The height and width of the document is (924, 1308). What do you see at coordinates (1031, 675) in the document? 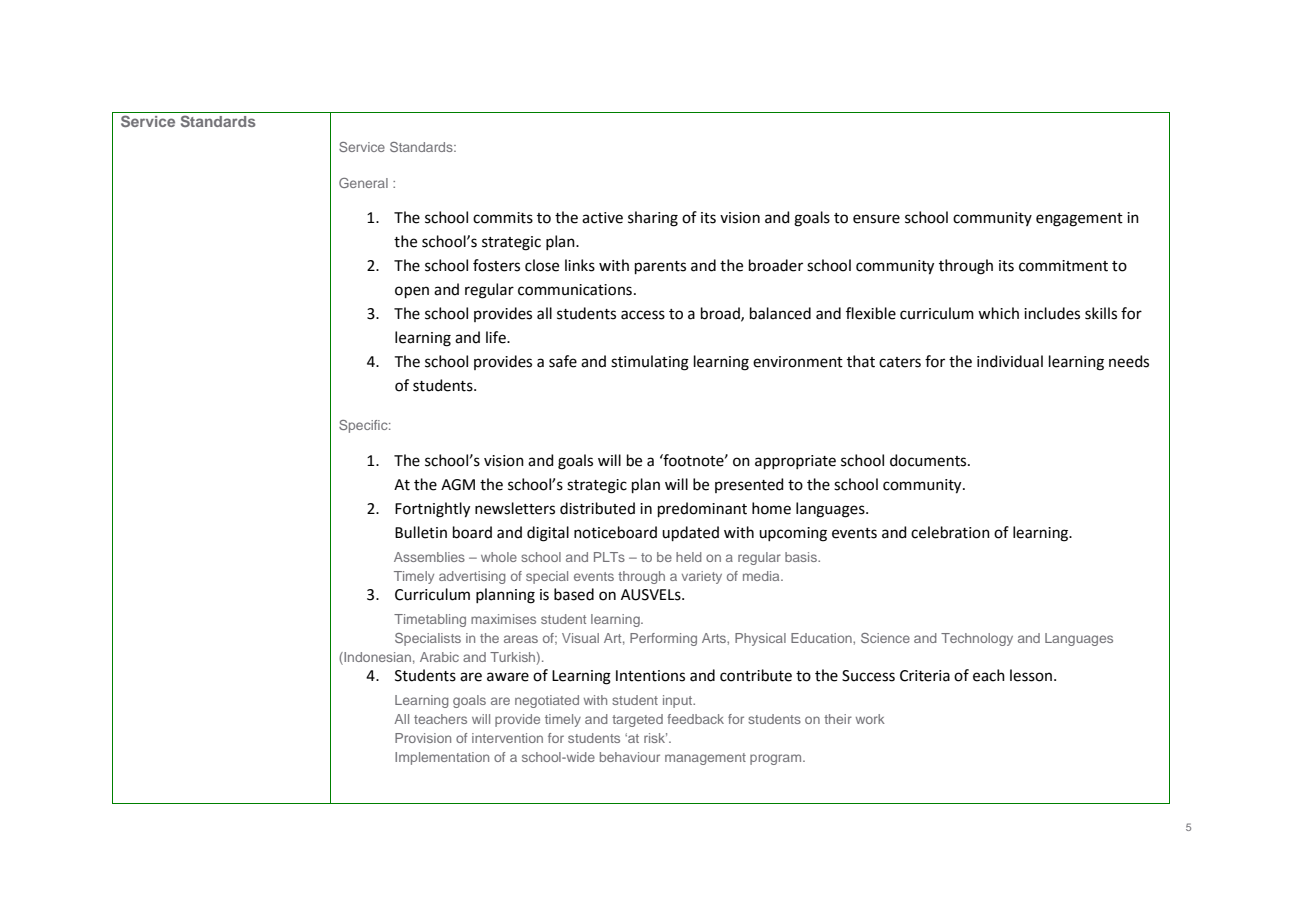
I see `lesson` at bounding box center [1031, 675].
